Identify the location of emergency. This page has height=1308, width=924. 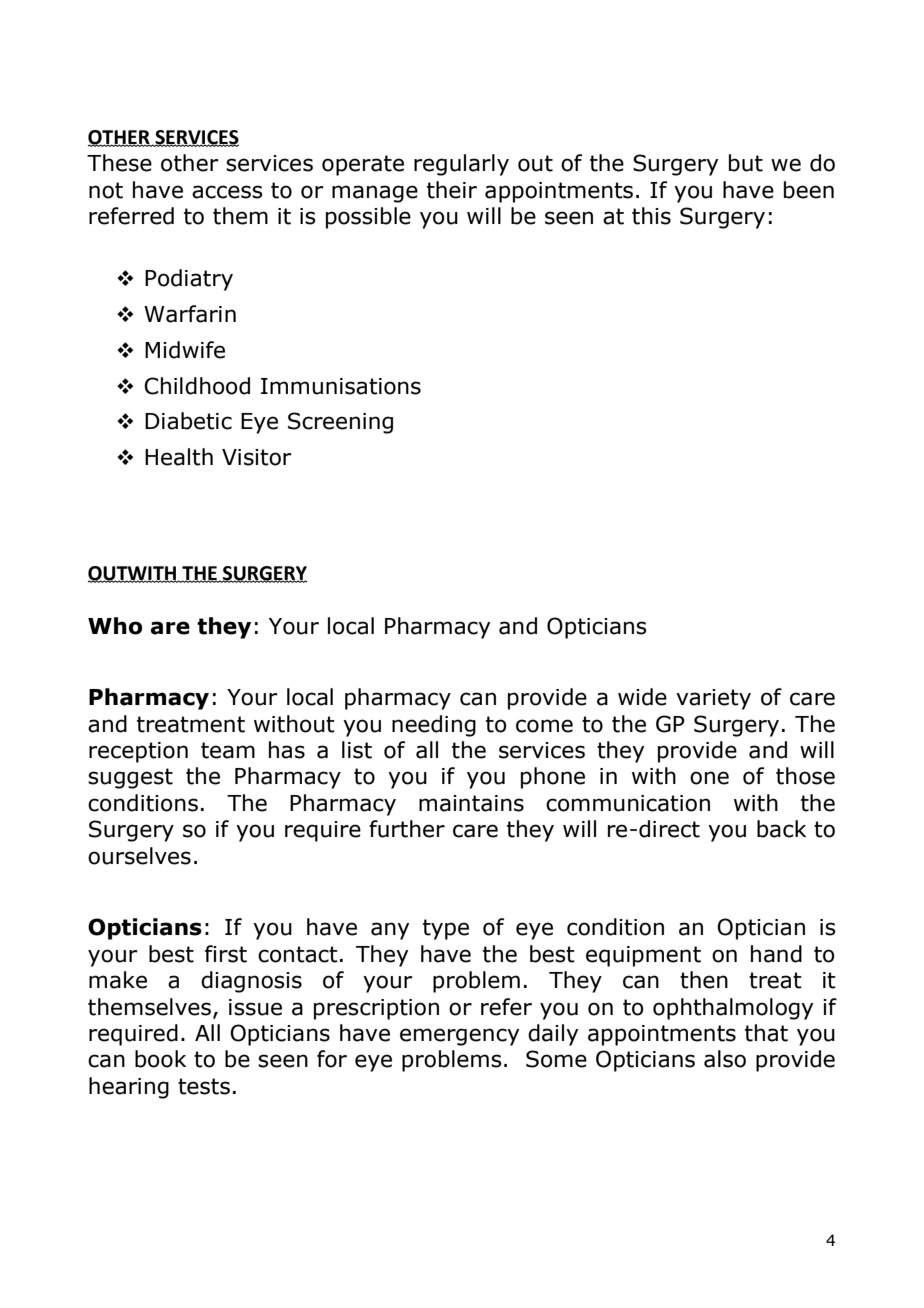
(459, 1037).
